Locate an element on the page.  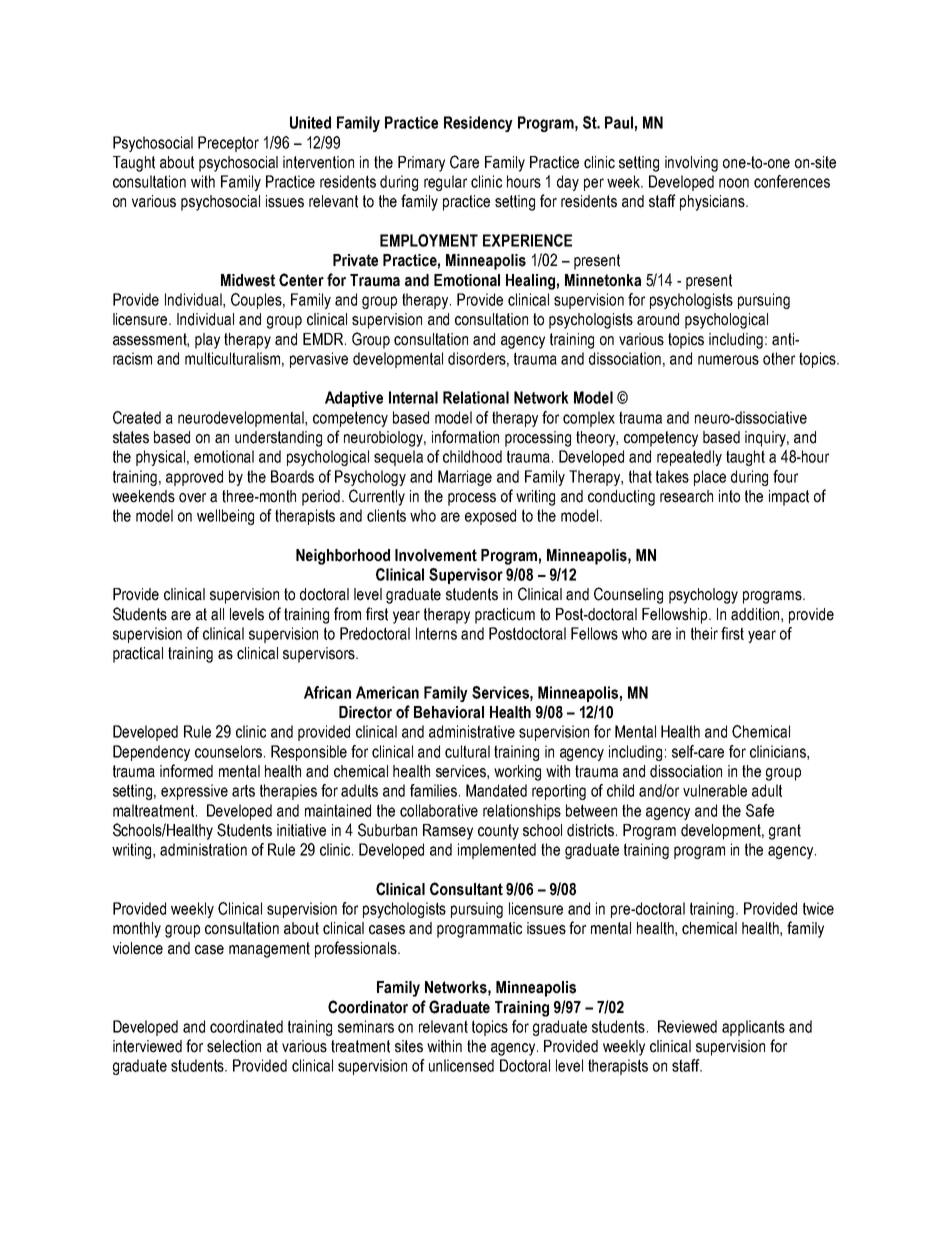
unlicensed is located at coordinates (461, 1065).
